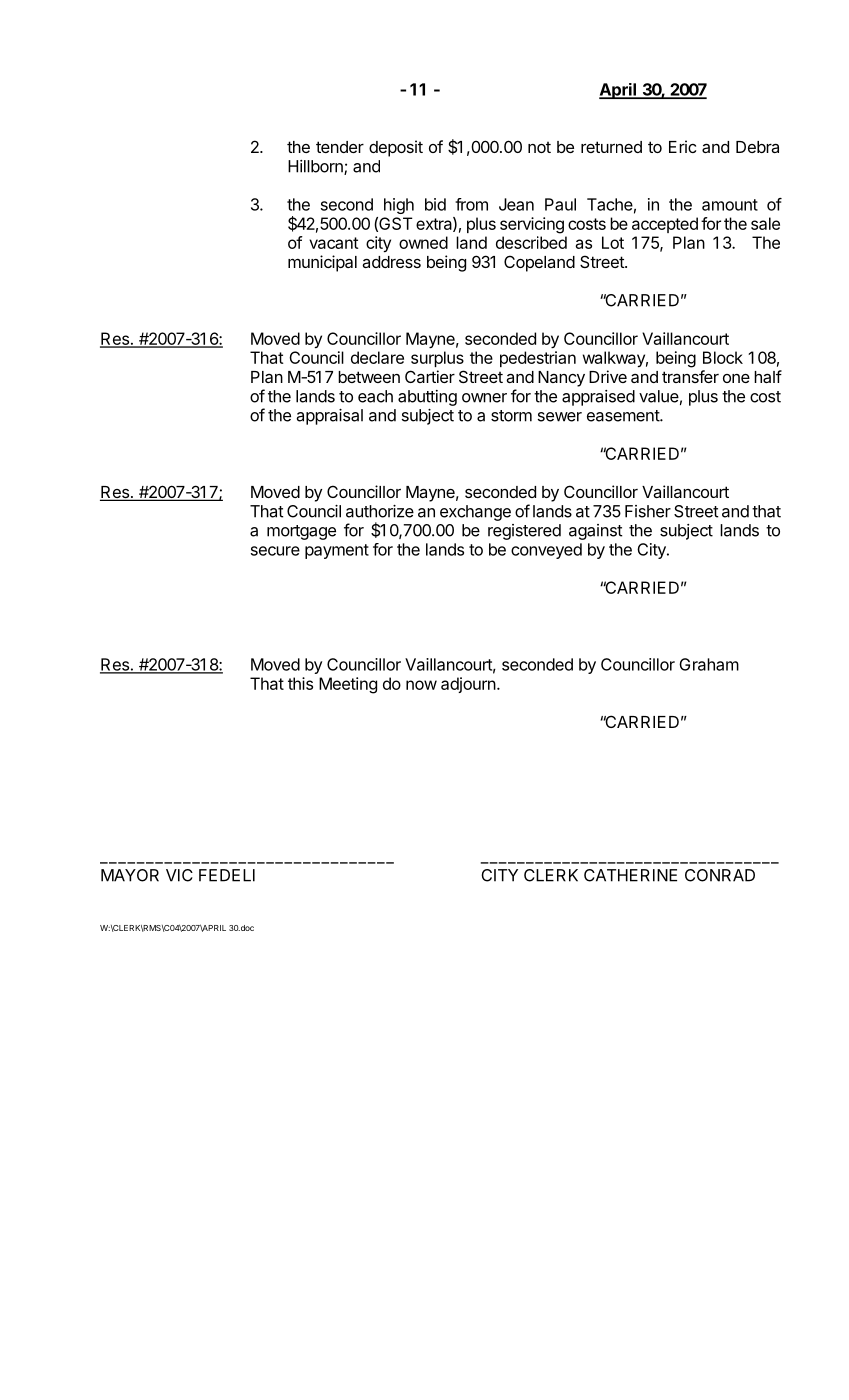 This image has height=1400, width=849. What do you see at coordinates (130, 875) in the image?
I see `MAYOR` at bounding box center [130, 875].
